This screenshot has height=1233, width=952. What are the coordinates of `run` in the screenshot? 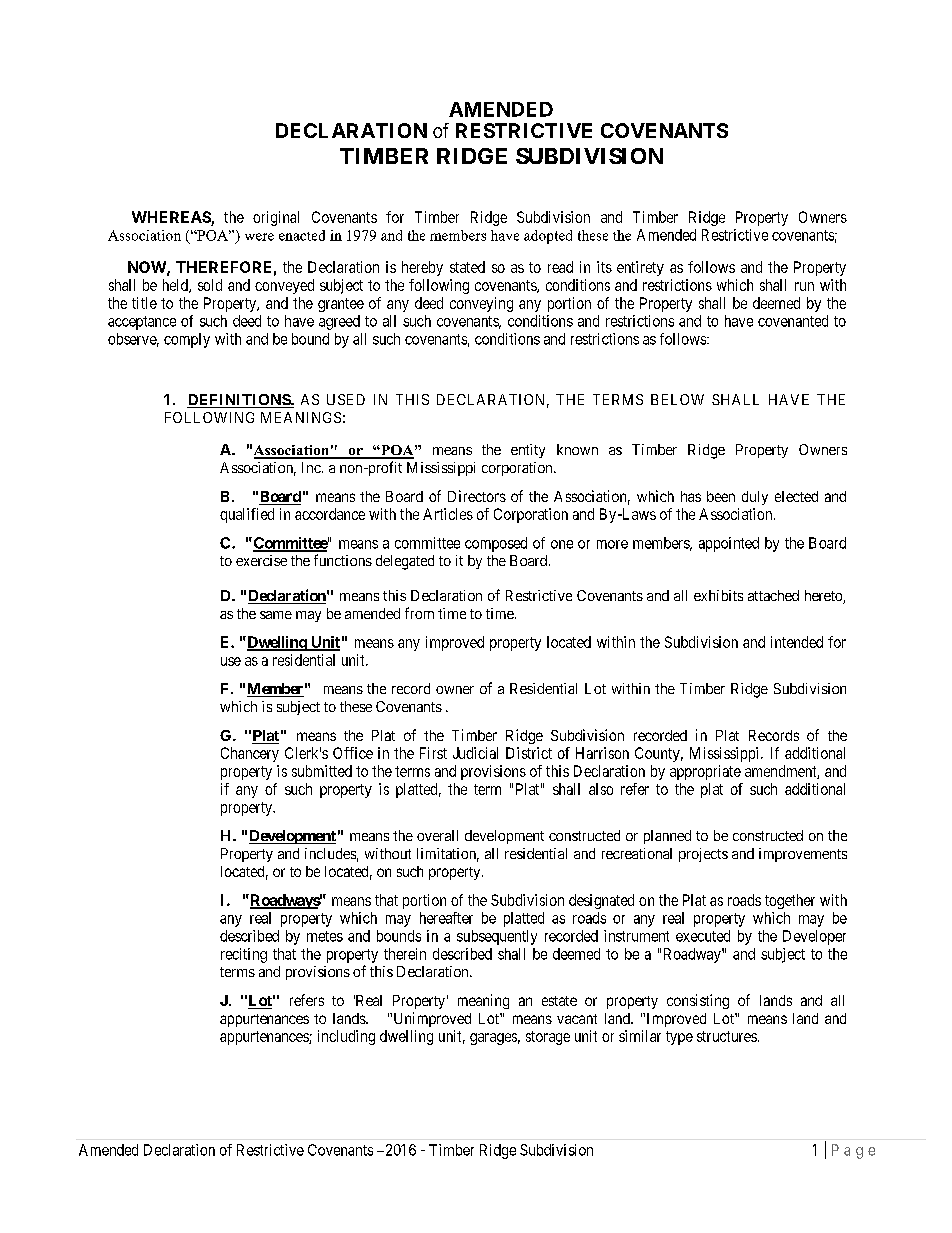 It's located at (804, 286).
